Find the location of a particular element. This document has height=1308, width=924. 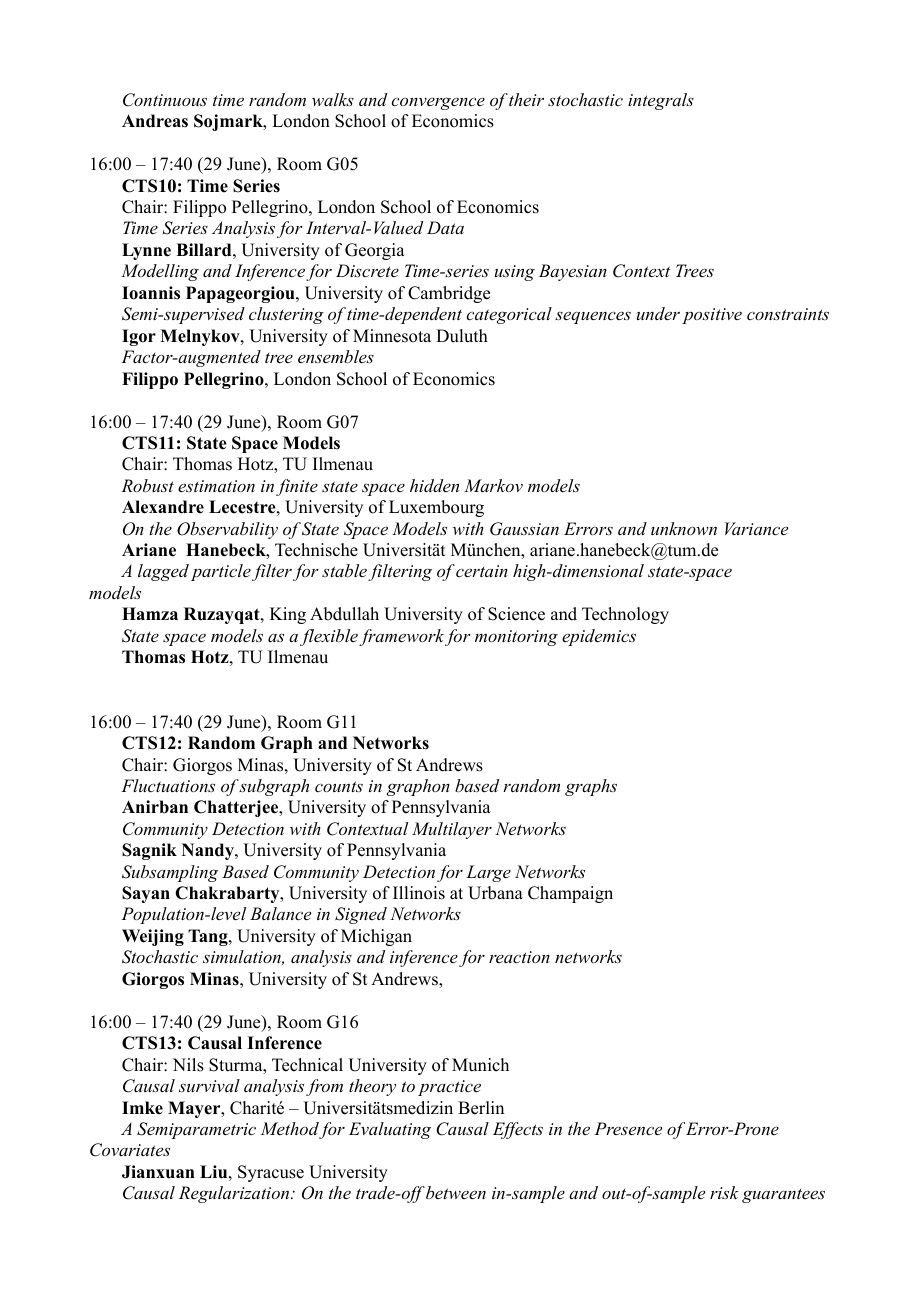

risk is located at coordinates (724, 1192).
